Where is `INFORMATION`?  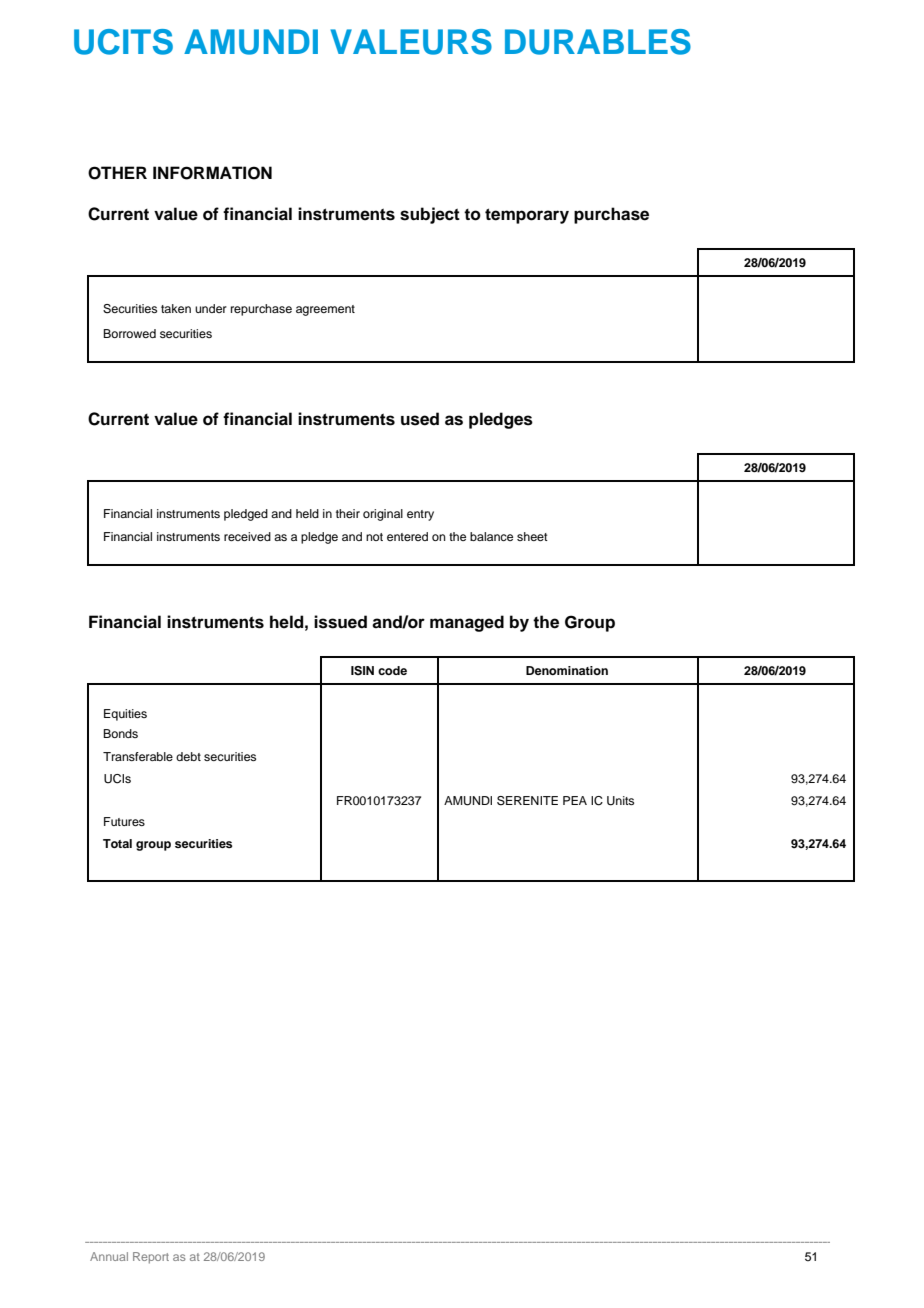
INFORMATION is located at coordinates (212, 173).
